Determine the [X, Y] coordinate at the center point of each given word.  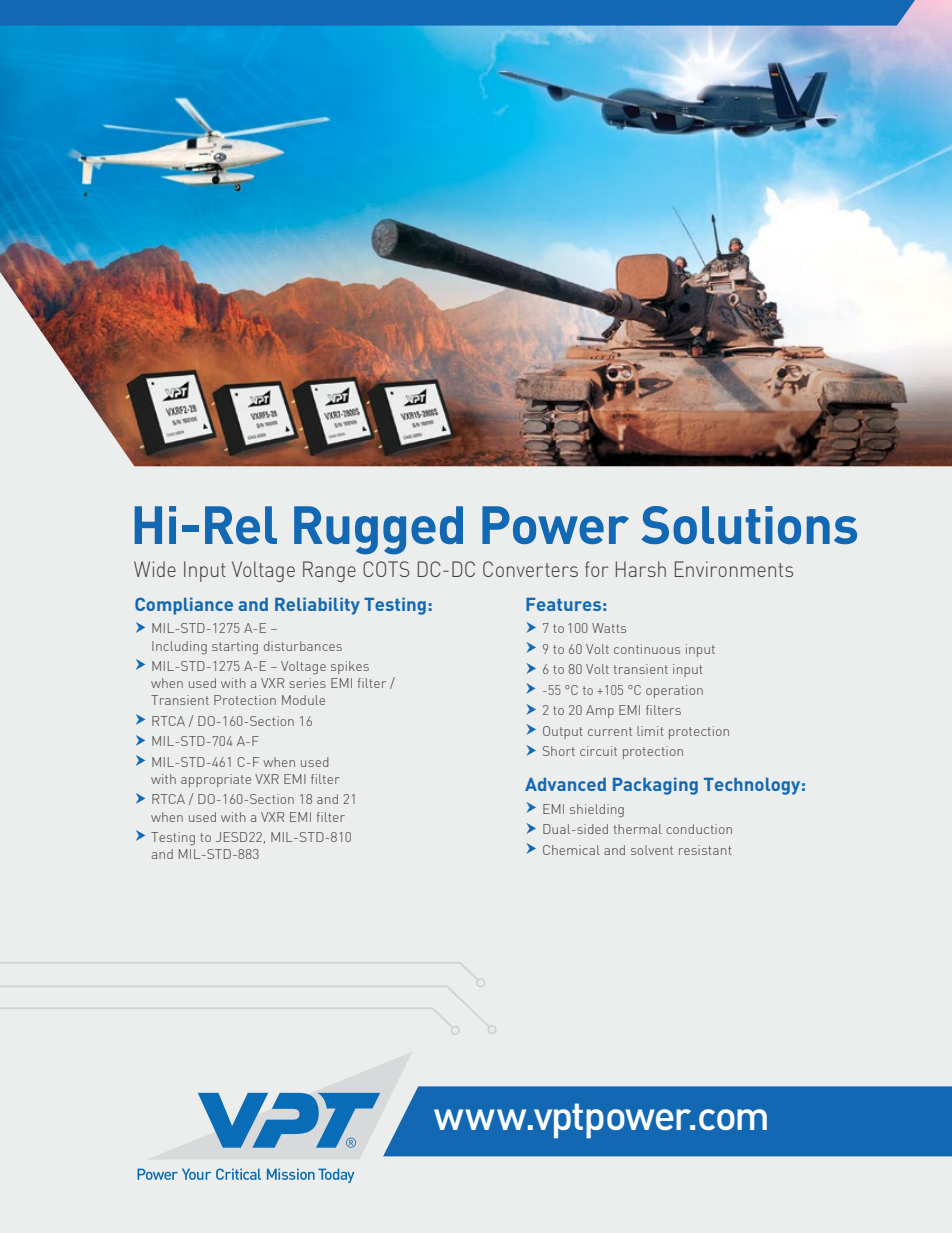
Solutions [749, 525]
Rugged [378, 530]
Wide [155, 569]
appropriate [216, 780]
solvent [652, 850]
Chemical [571, 850]
